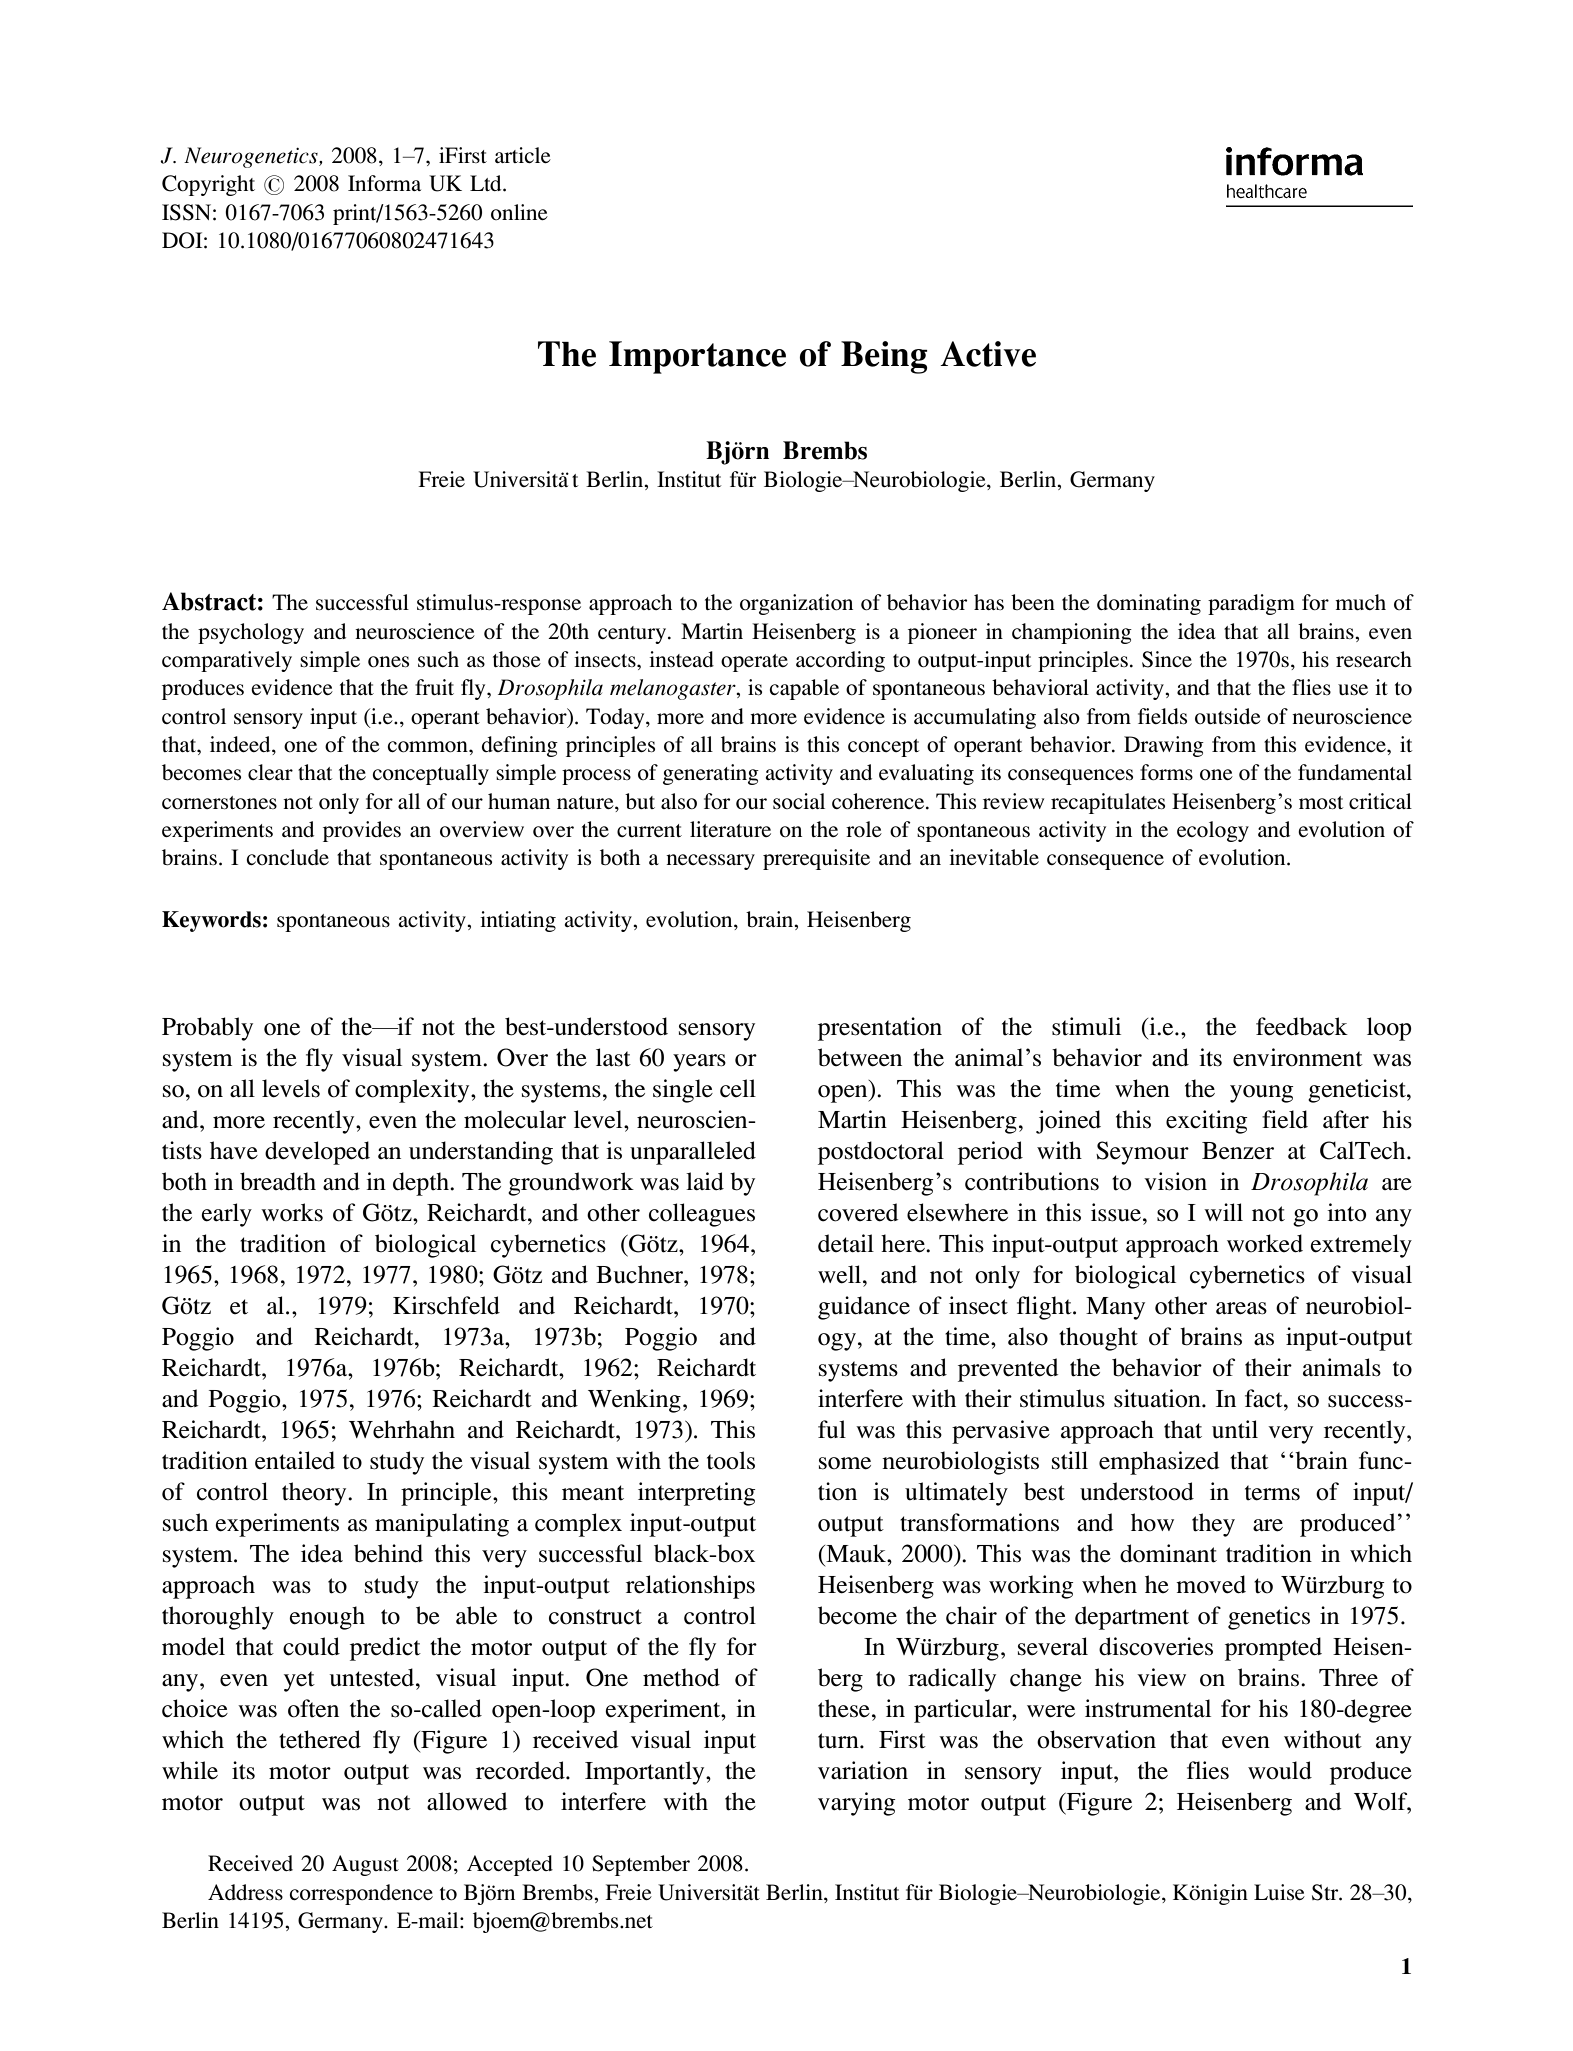 This screenshot has width=1573, height=2051. Describe the element at coordinates (384, 183) in the screenshot. I see `Informa` at that location.
